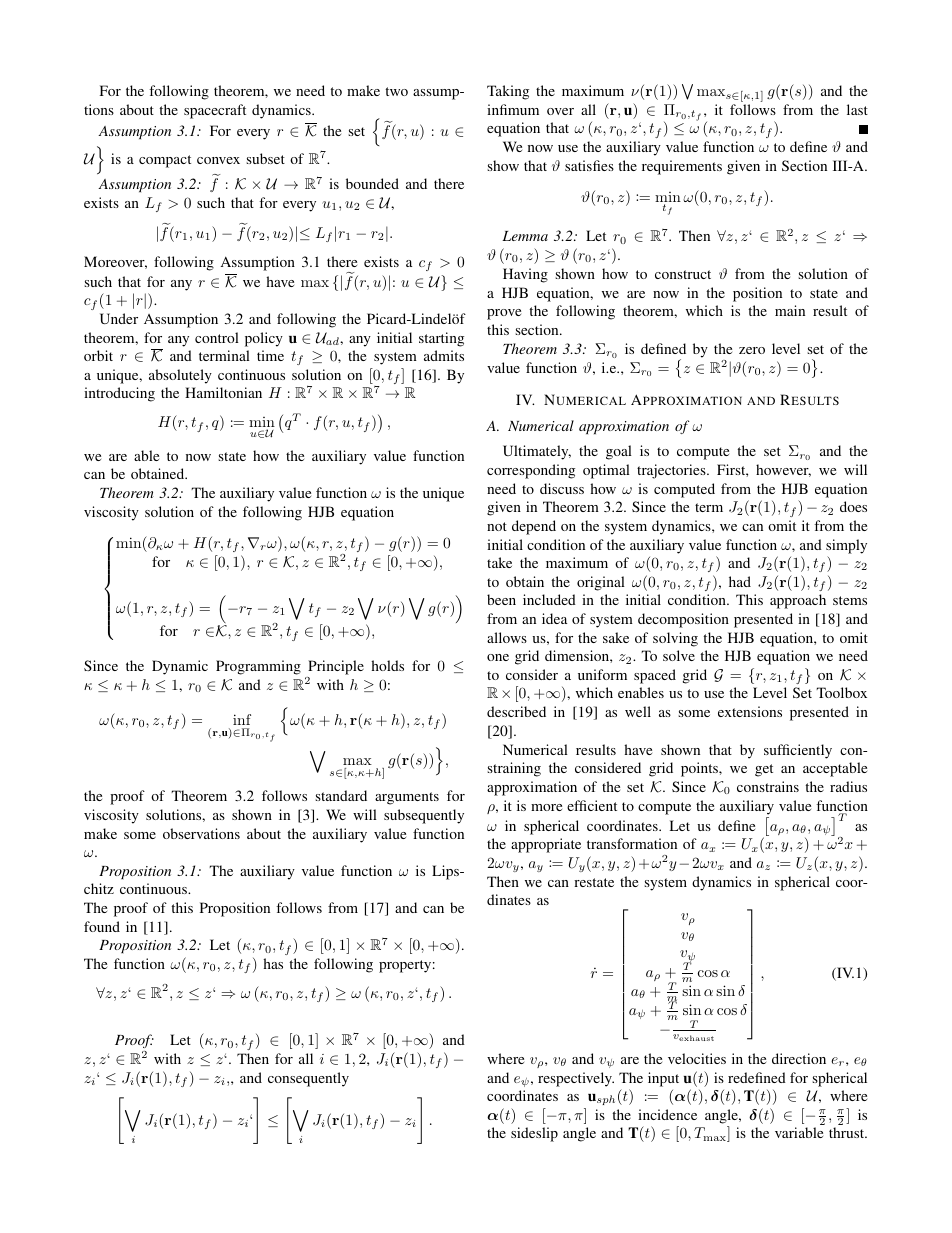  Describe the element at coordinates (341, 795) in the page. I see `standard` at that location.
